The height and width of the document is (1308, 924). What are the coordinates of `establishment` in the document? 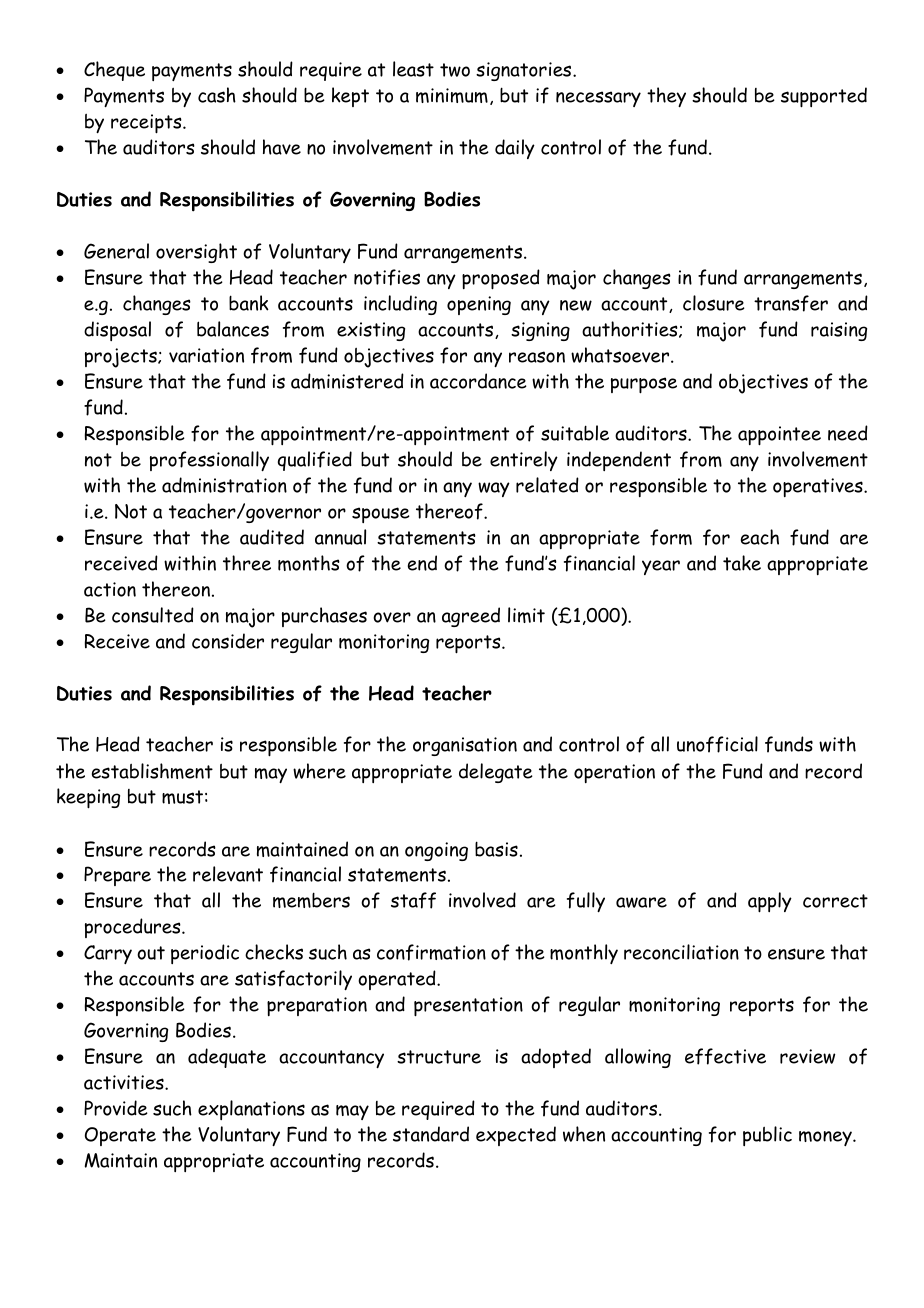 It's located at (152, 771).
